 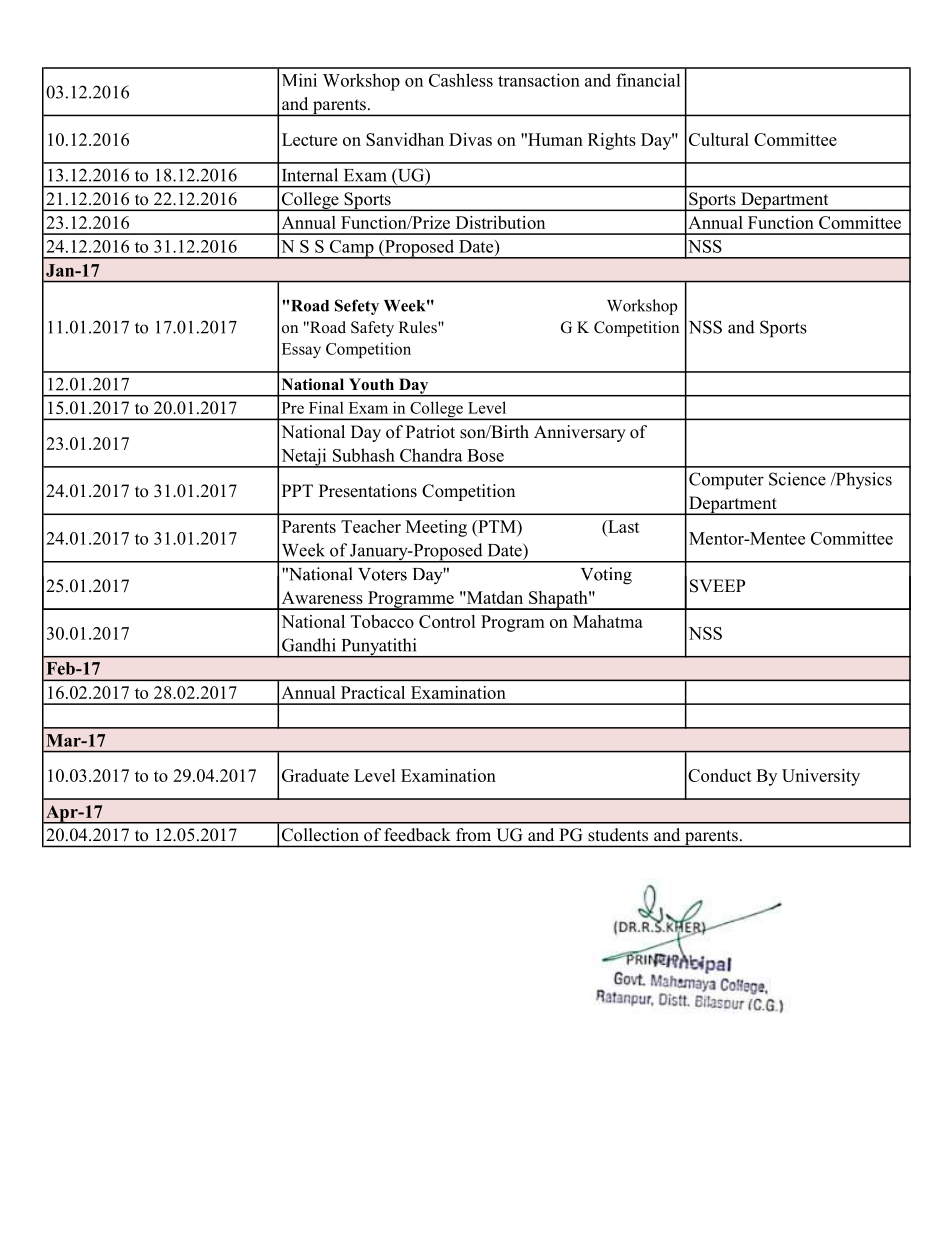 What do you see at coordinates (320, 834) in the page?
I see `Collection` at bounding box center [320, 834].
